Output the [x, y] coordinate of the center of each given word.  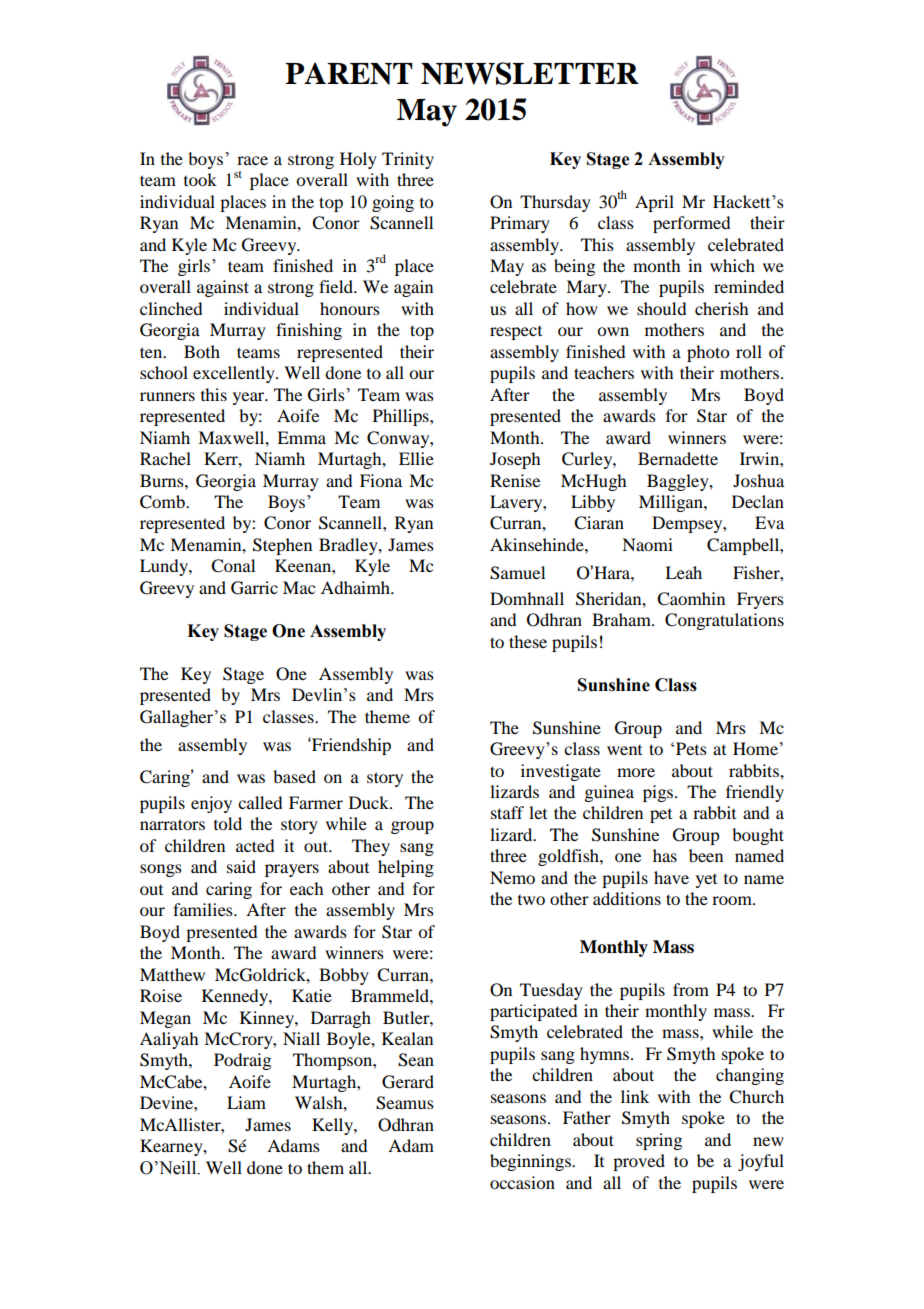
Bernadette [678, 458]
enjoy [211, 804]
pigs [659, 793]
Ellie [416, 458]
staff [507, 812]
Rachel [165, 458]
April [654, 203]
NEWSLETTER [530, 73]
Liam [246, 1102]
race [252, 160]
